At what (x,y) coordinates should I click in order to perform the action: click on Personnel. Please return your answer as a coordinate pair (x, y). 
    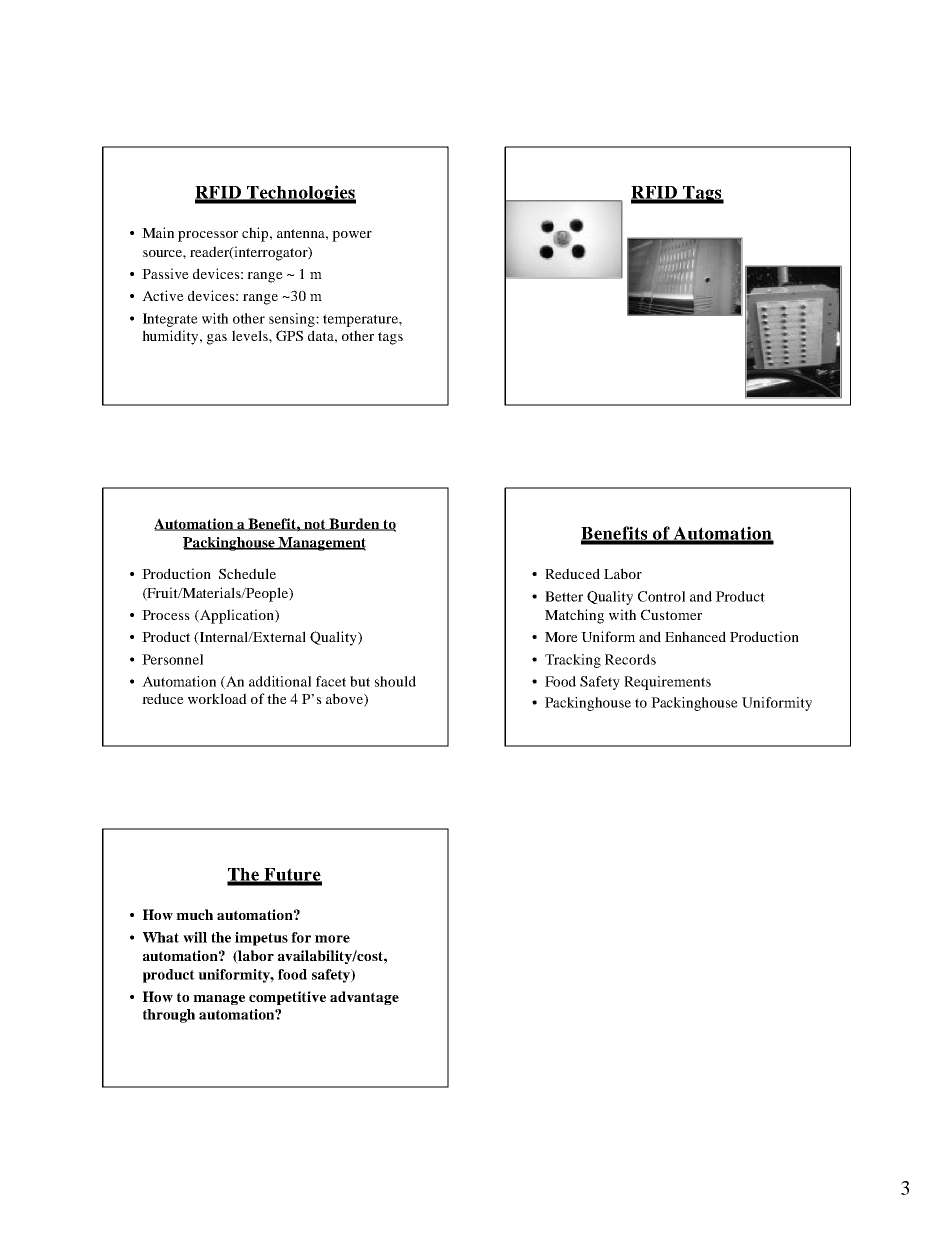
    Looking at the image, I should click on (172, 659).
